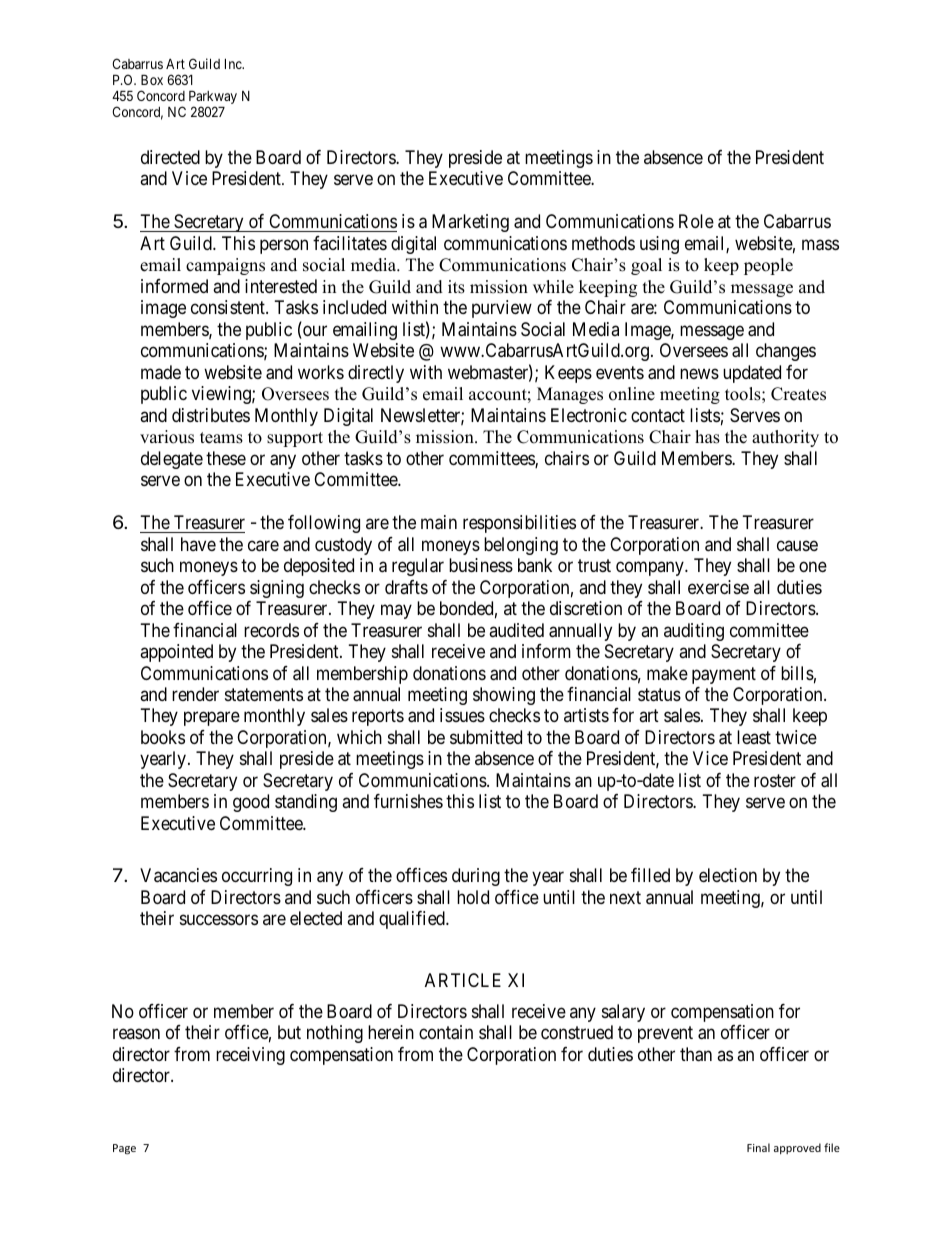 The height and width of the screenshot is (1233, 952). I want to click on audited, so click(516, 630).
